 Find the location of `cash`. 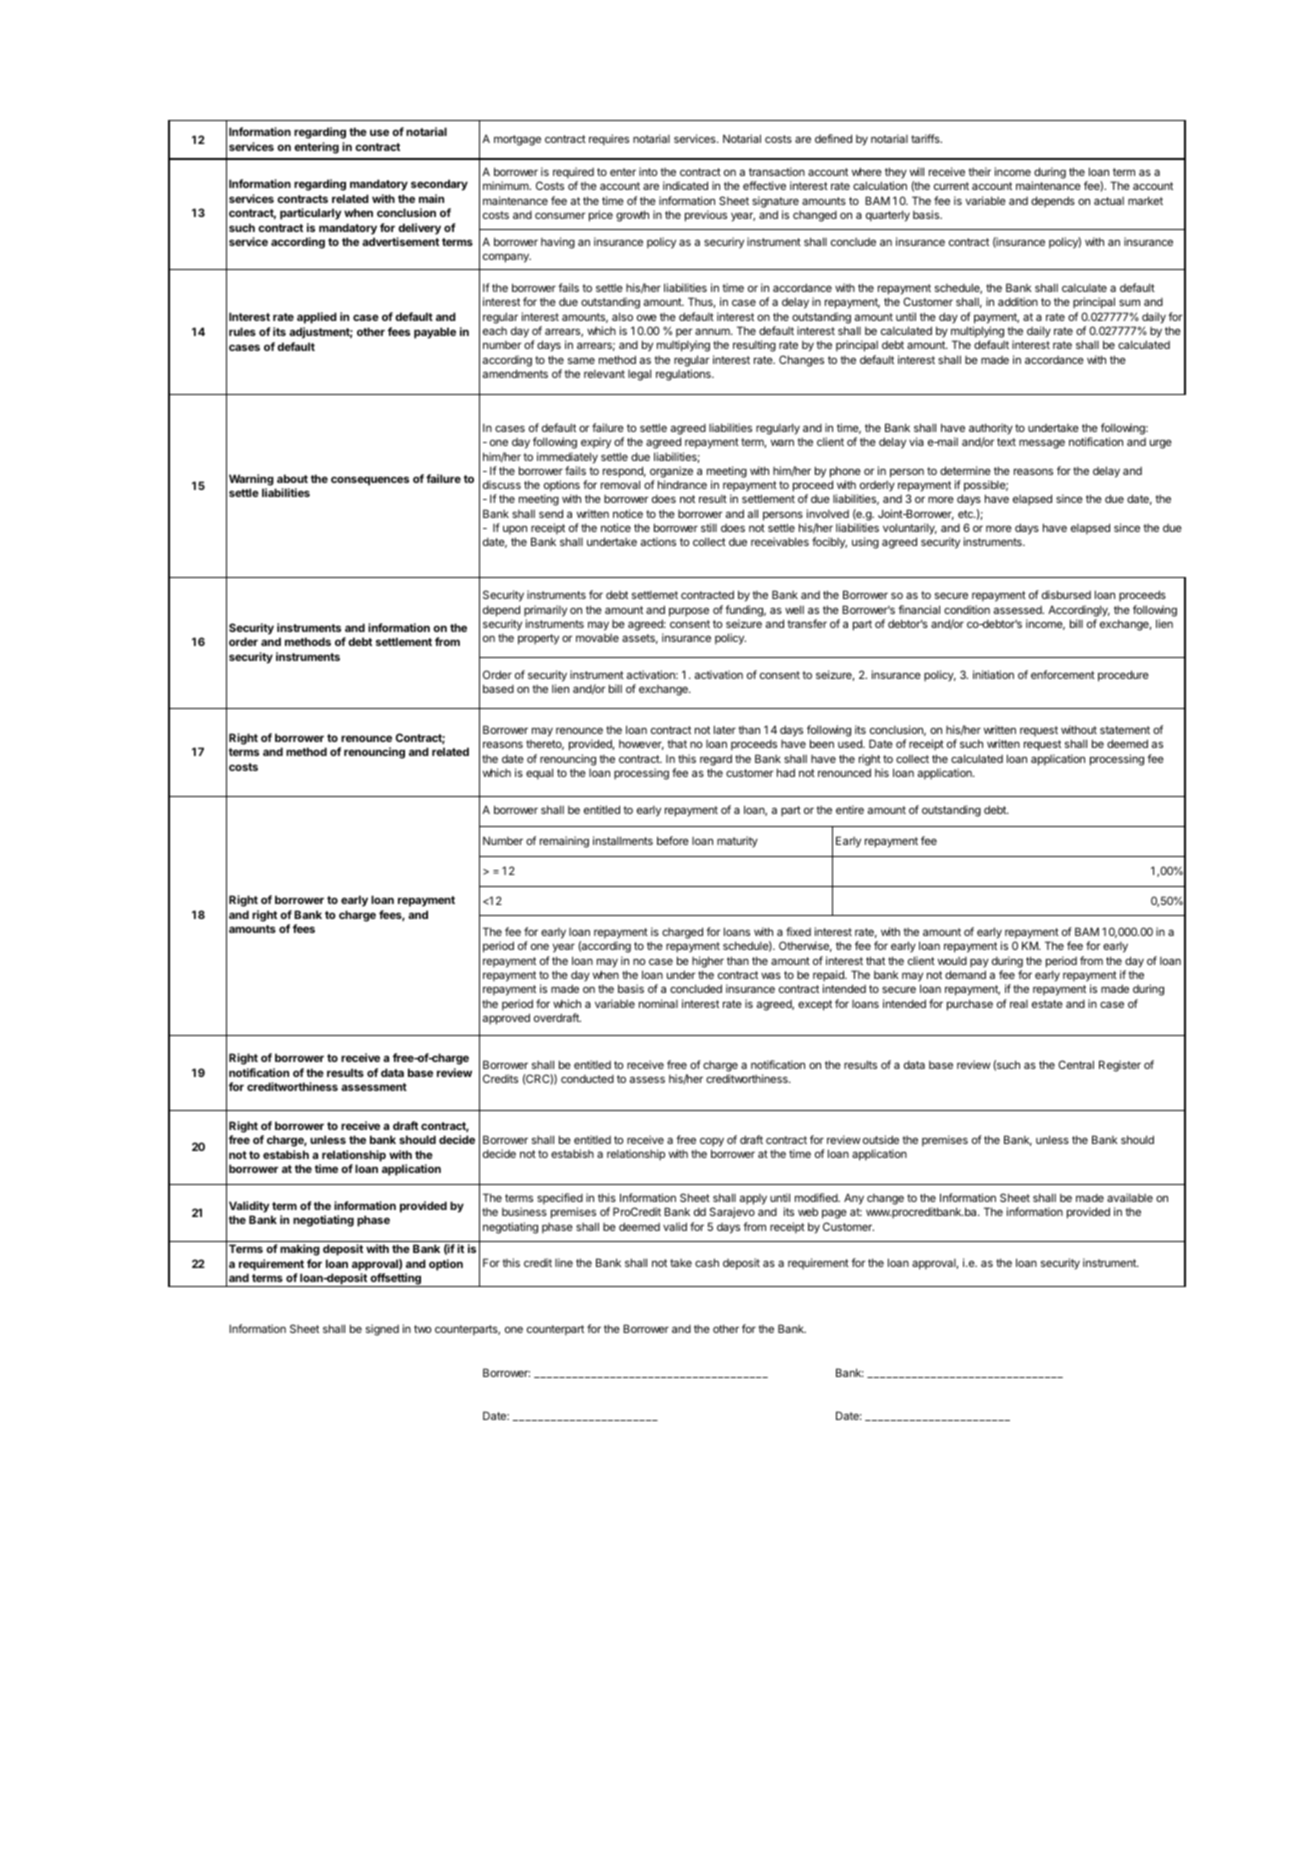

cash is located at coordinates (707, 1262).
